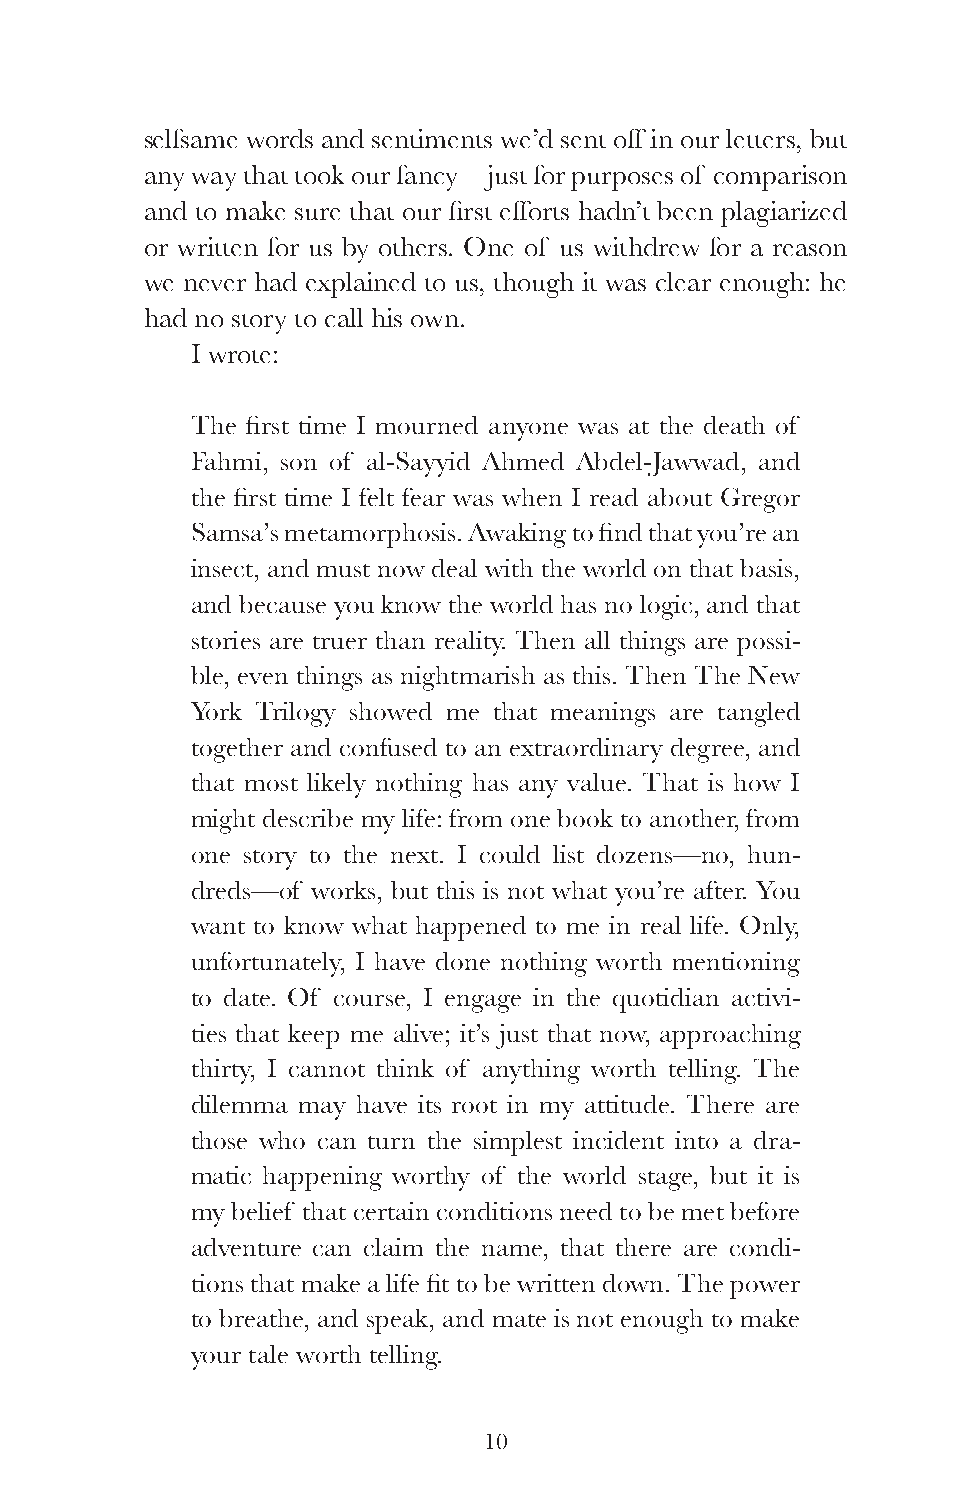  Describe the element at coordinates (262, 1318) in the screenshot. I see `breathe` at that location.
